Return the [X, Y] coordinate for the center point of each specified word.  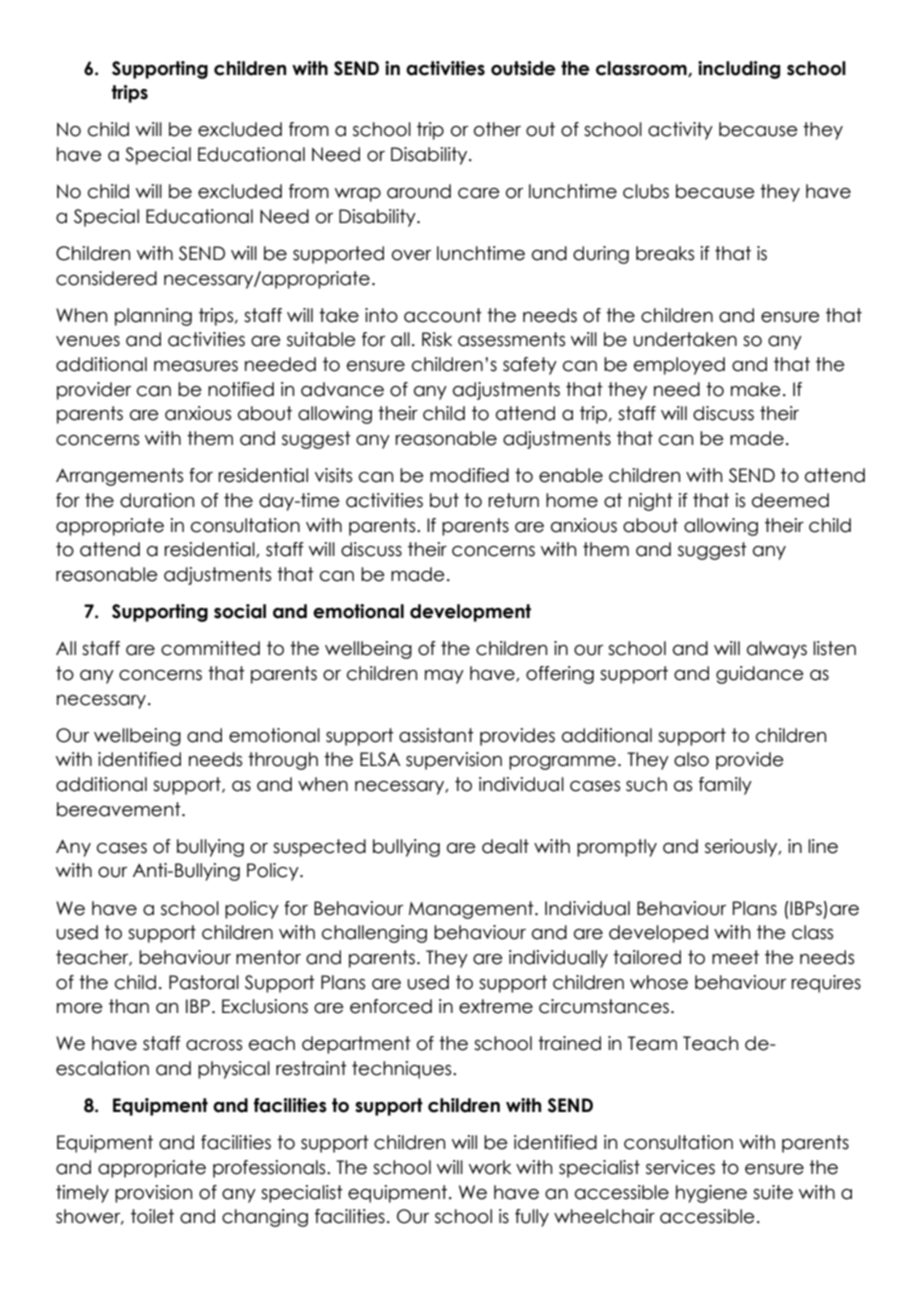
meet [735, 957]
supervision [454, 761]
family [725, 786]
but [444, 500]
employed [679, 366]
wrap [358, 195]
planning [153, 317]
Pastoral [204, 982]
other [497, 129]
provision [153, 1194]
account [443, 315]
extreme [496, 1006]
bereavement [120, 809]
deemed [790, 500]
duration [157, 500]
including [739, 70]
